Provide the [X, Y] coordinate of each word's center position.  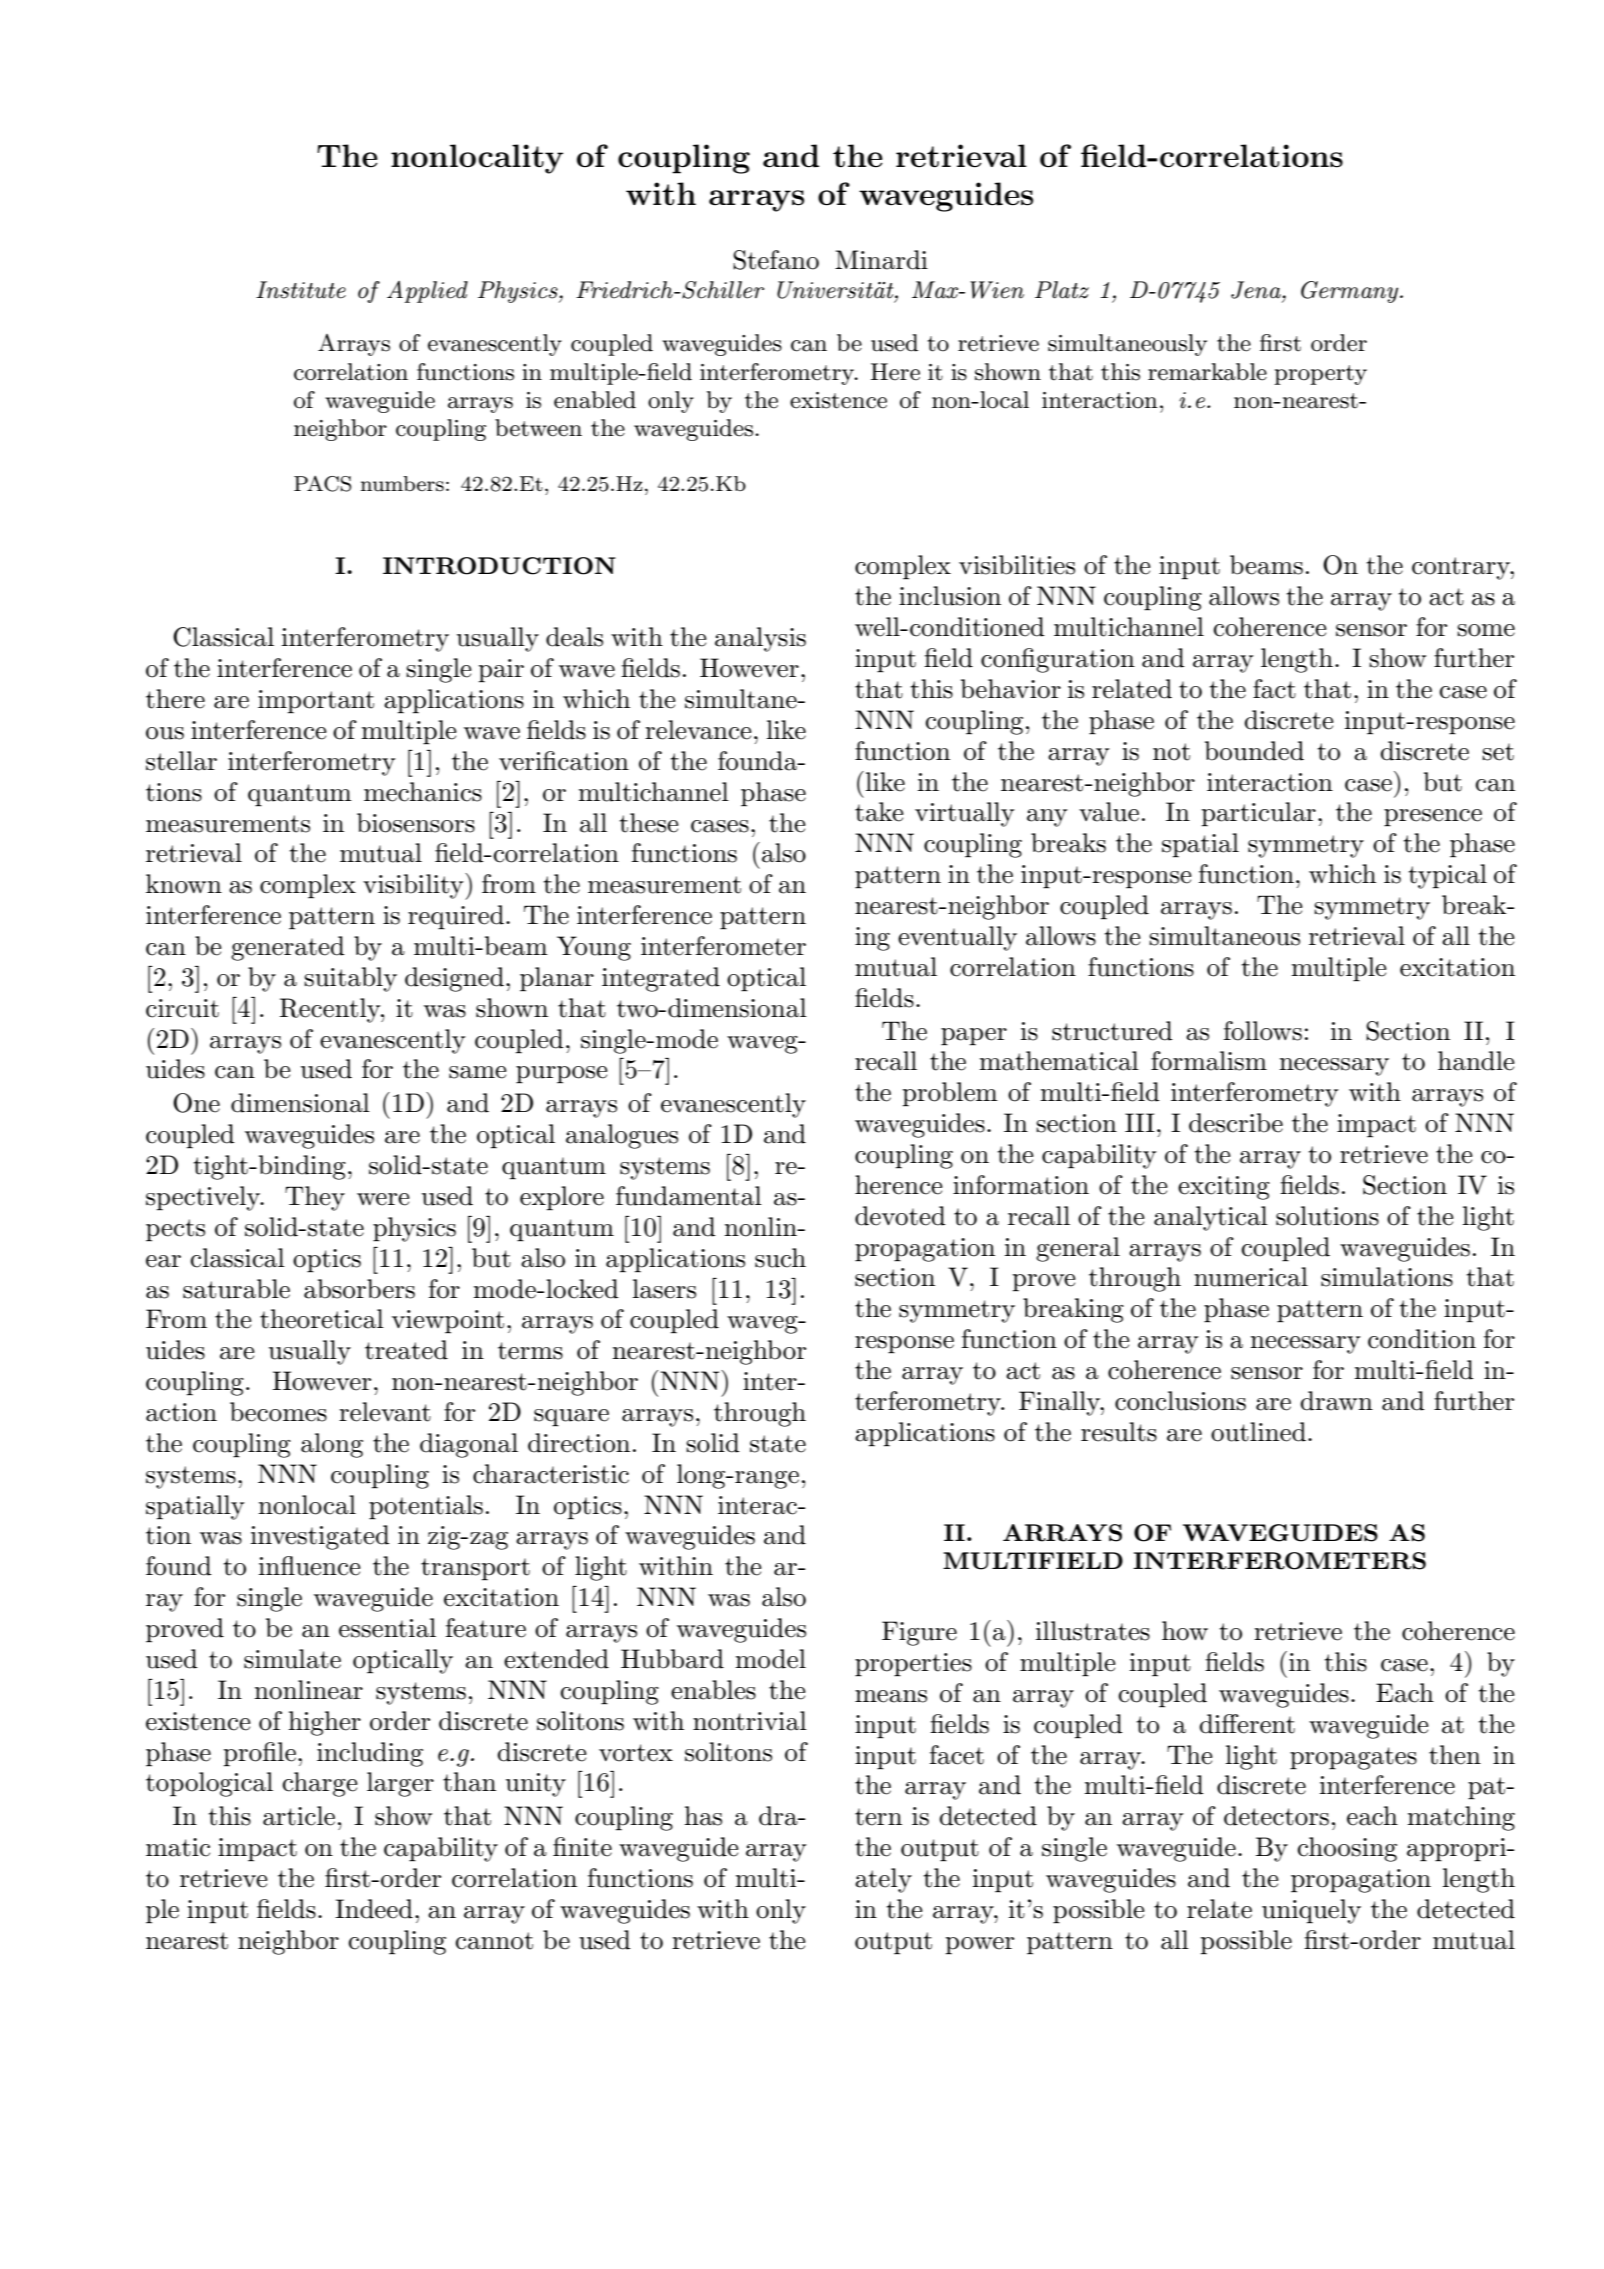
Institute [301, 290]
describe [1236, 1123]
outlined [1258, 1432]
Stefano [776, 260]
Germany [1351, 292]
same [478, 1072]
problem [950, 1094]
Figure [919, 1633]
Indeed [374, 1909]
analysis [760, 639]
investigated [320, 1537]
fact [1274, 689]
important [316, 702]
